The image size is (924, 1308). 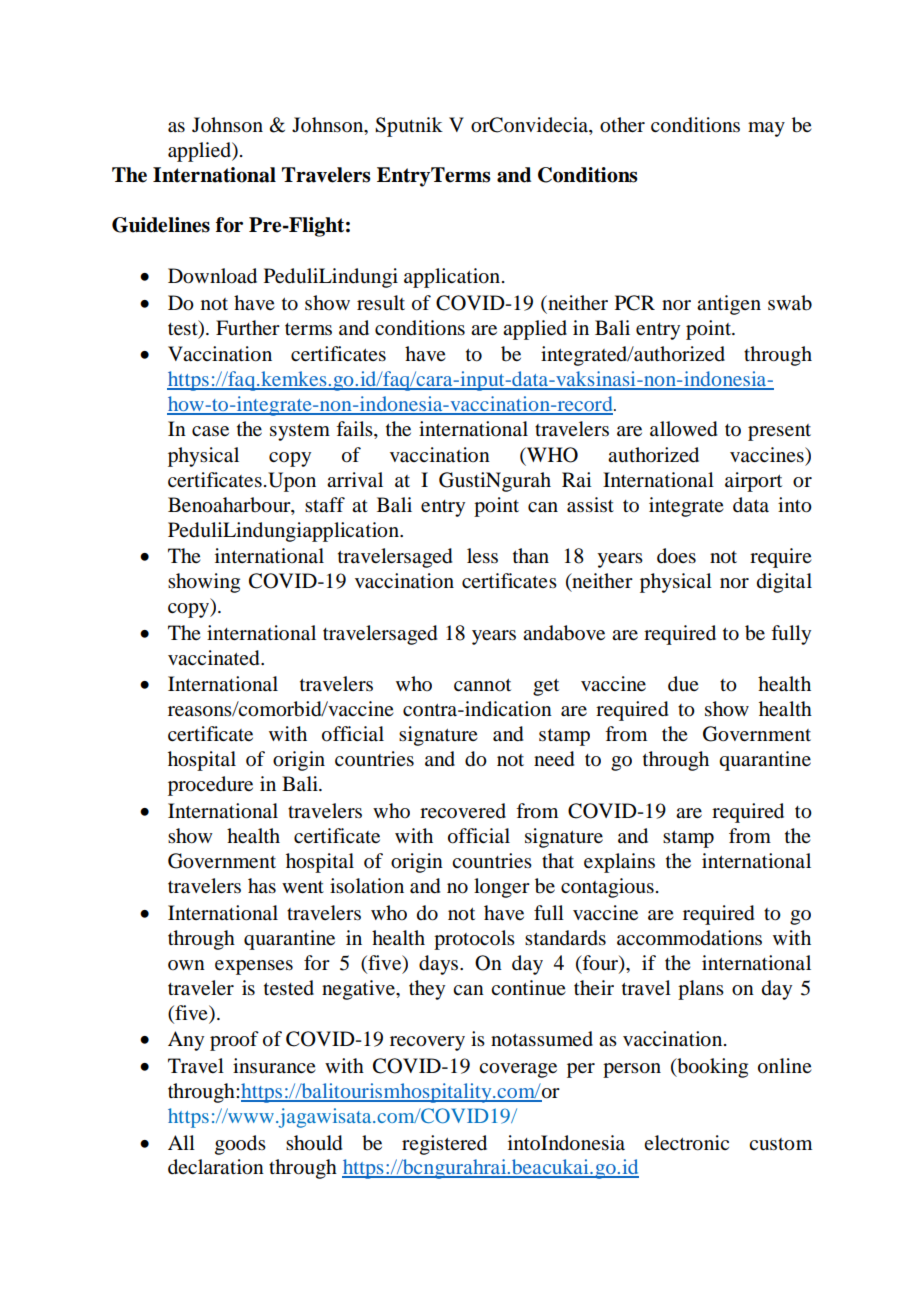 I want to click on Guidelines, so click(x=161, y=225).
